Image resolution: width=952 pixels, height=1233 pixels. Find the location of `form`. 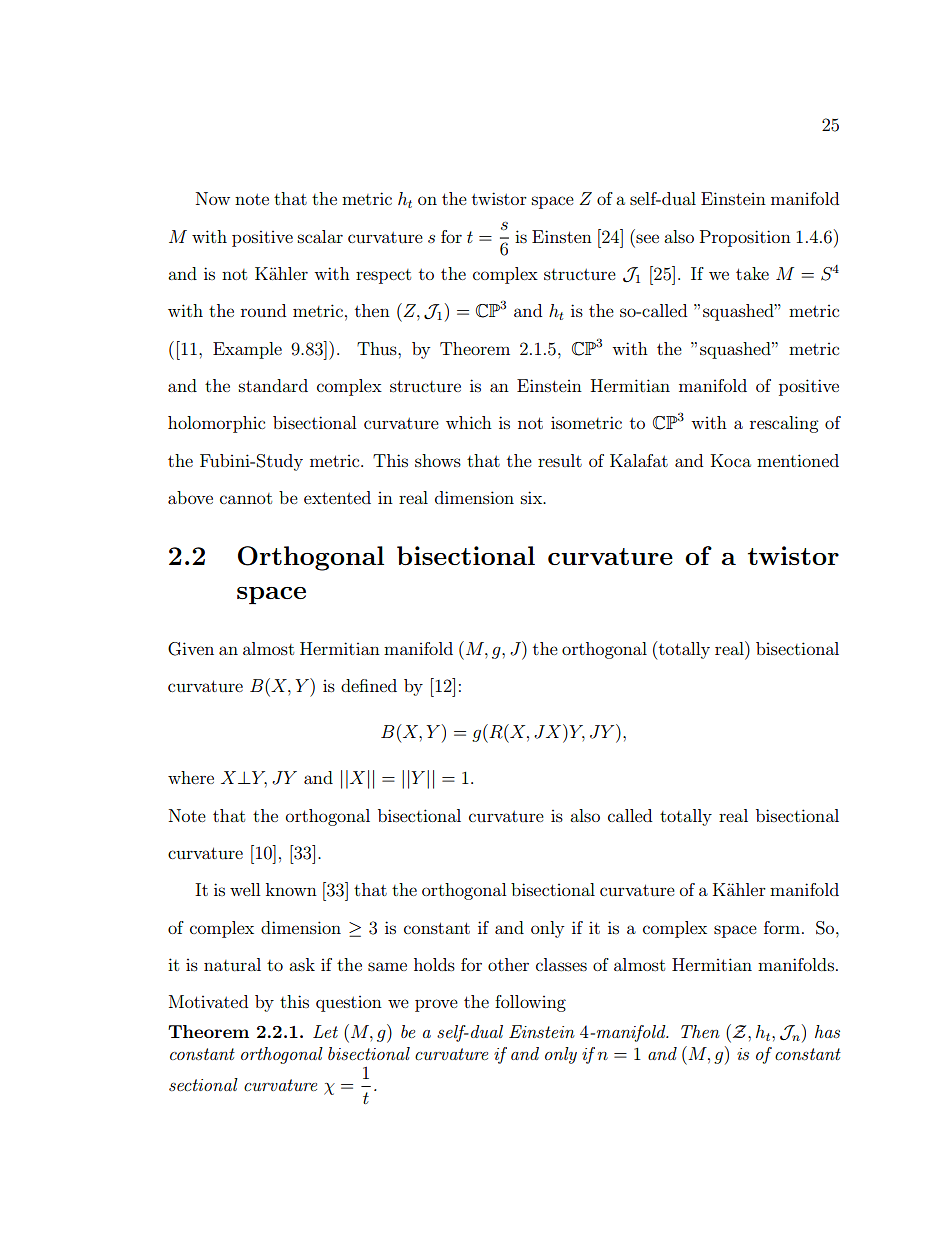

form is located at coordinates (782, 927).
